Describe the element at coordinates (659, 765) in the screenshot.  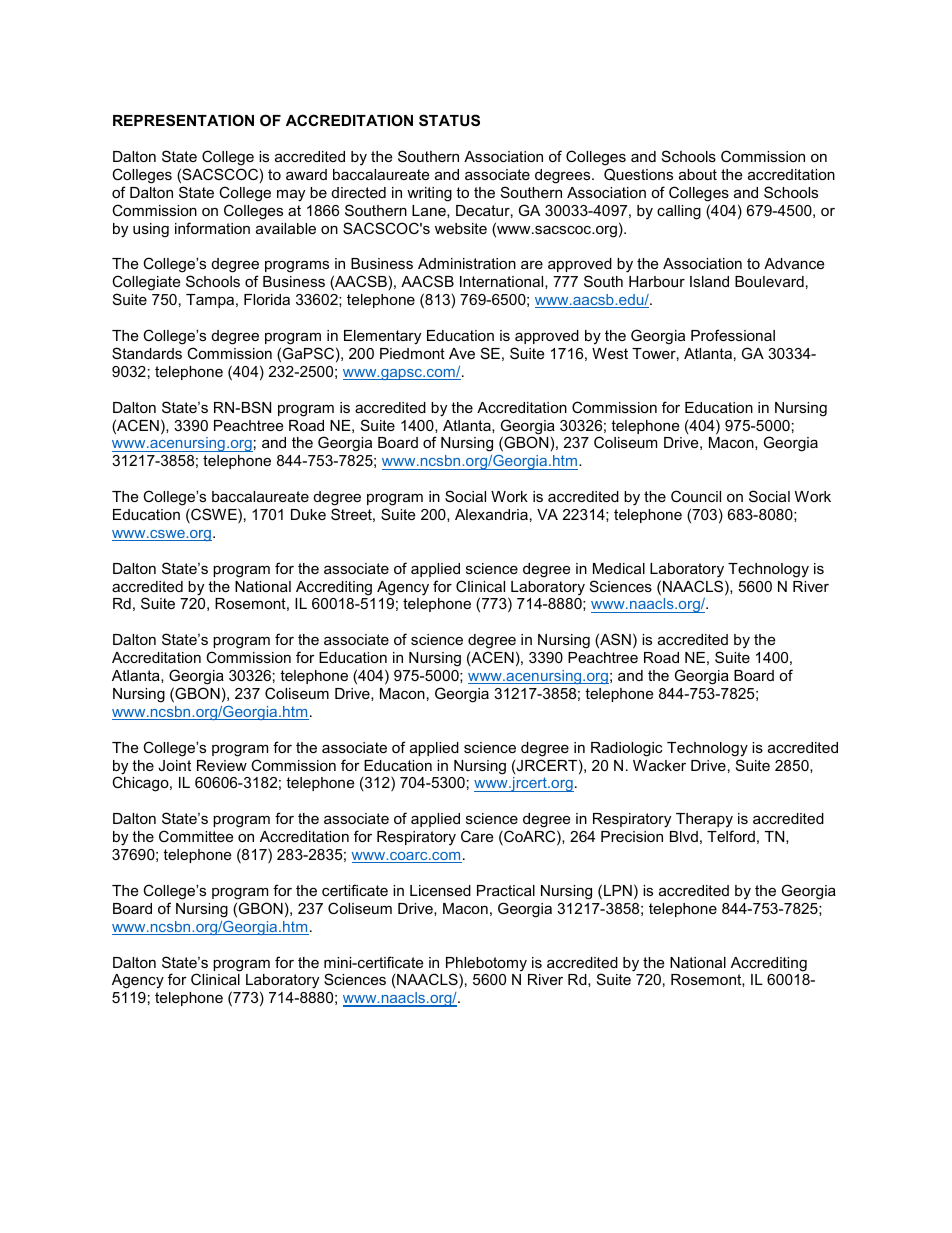
I see `Wacker` at that location.
